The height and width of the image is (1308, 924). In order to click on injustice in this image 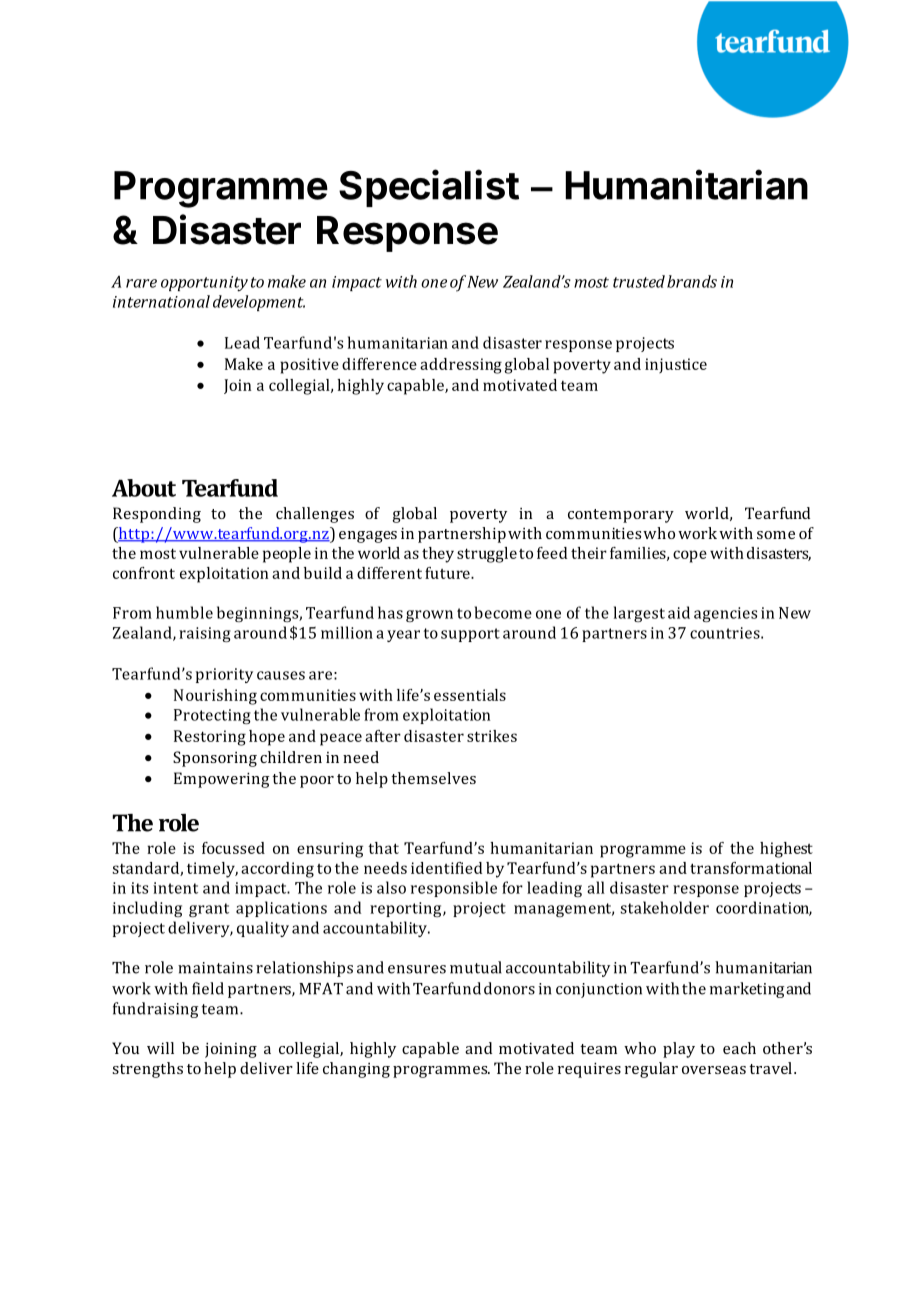, I will do `click(676, 365)`.
